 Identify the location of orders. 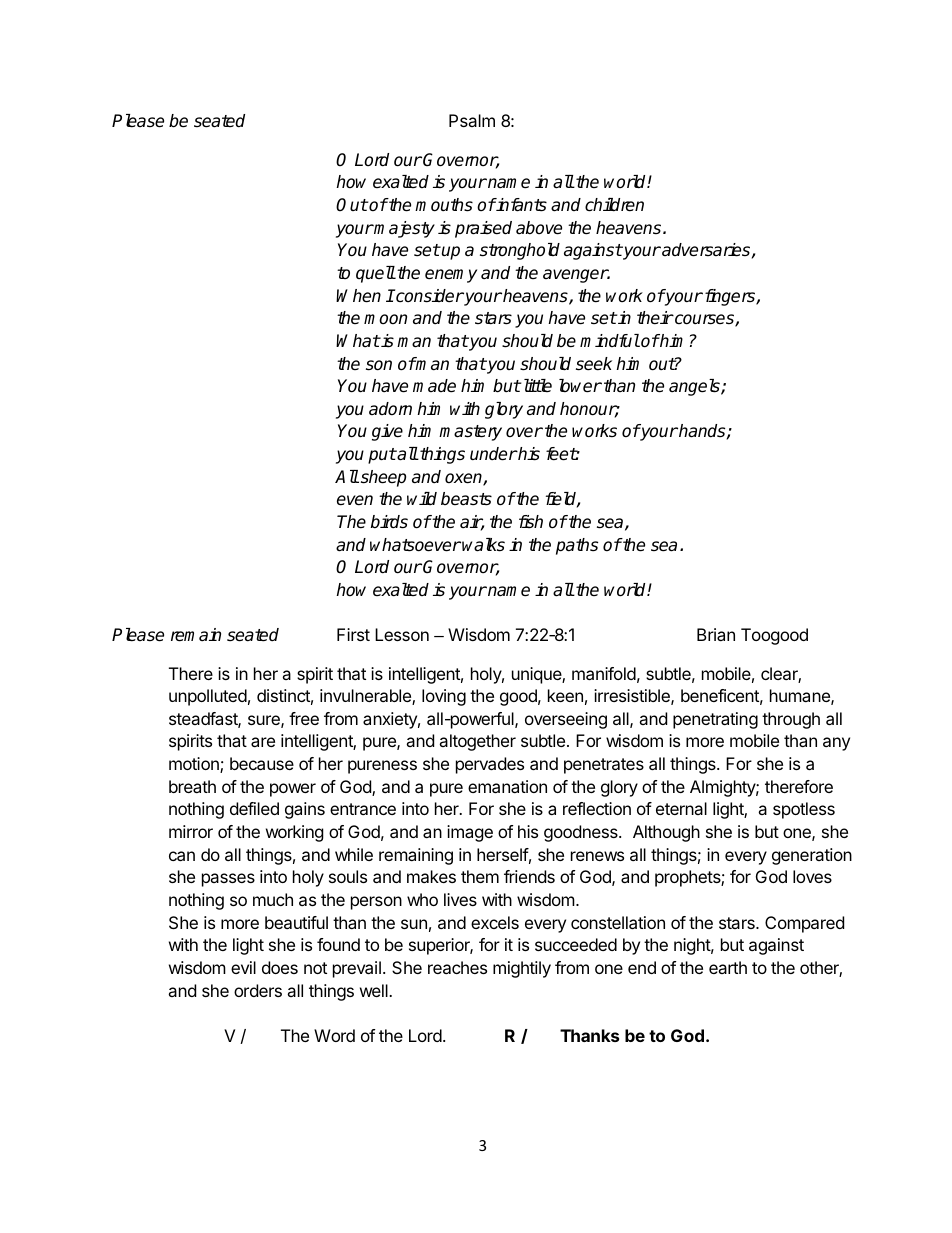
(258, 990).
